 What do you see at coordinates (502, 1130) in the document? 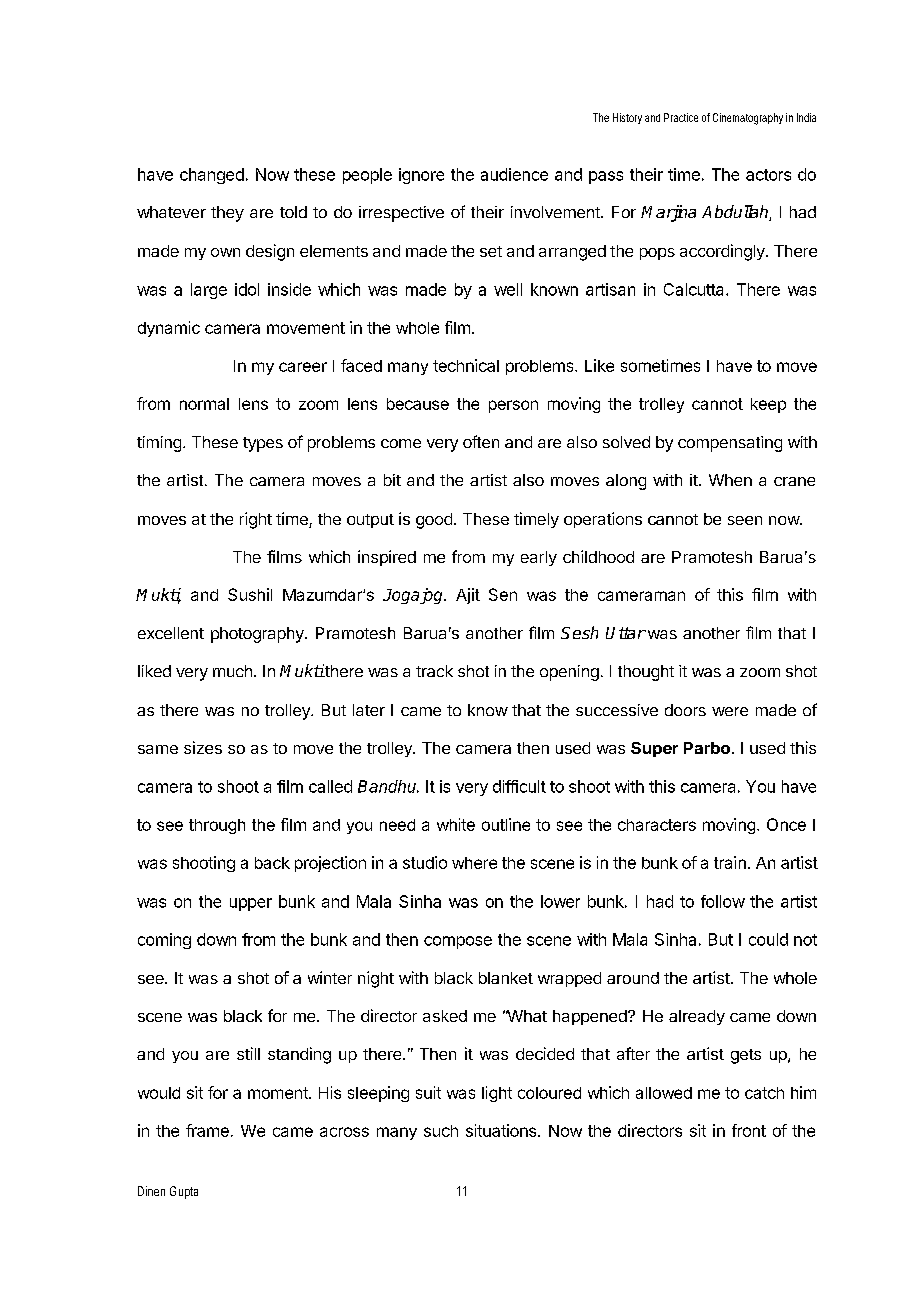
I see `situations` at bounding box center [502, 1130].
